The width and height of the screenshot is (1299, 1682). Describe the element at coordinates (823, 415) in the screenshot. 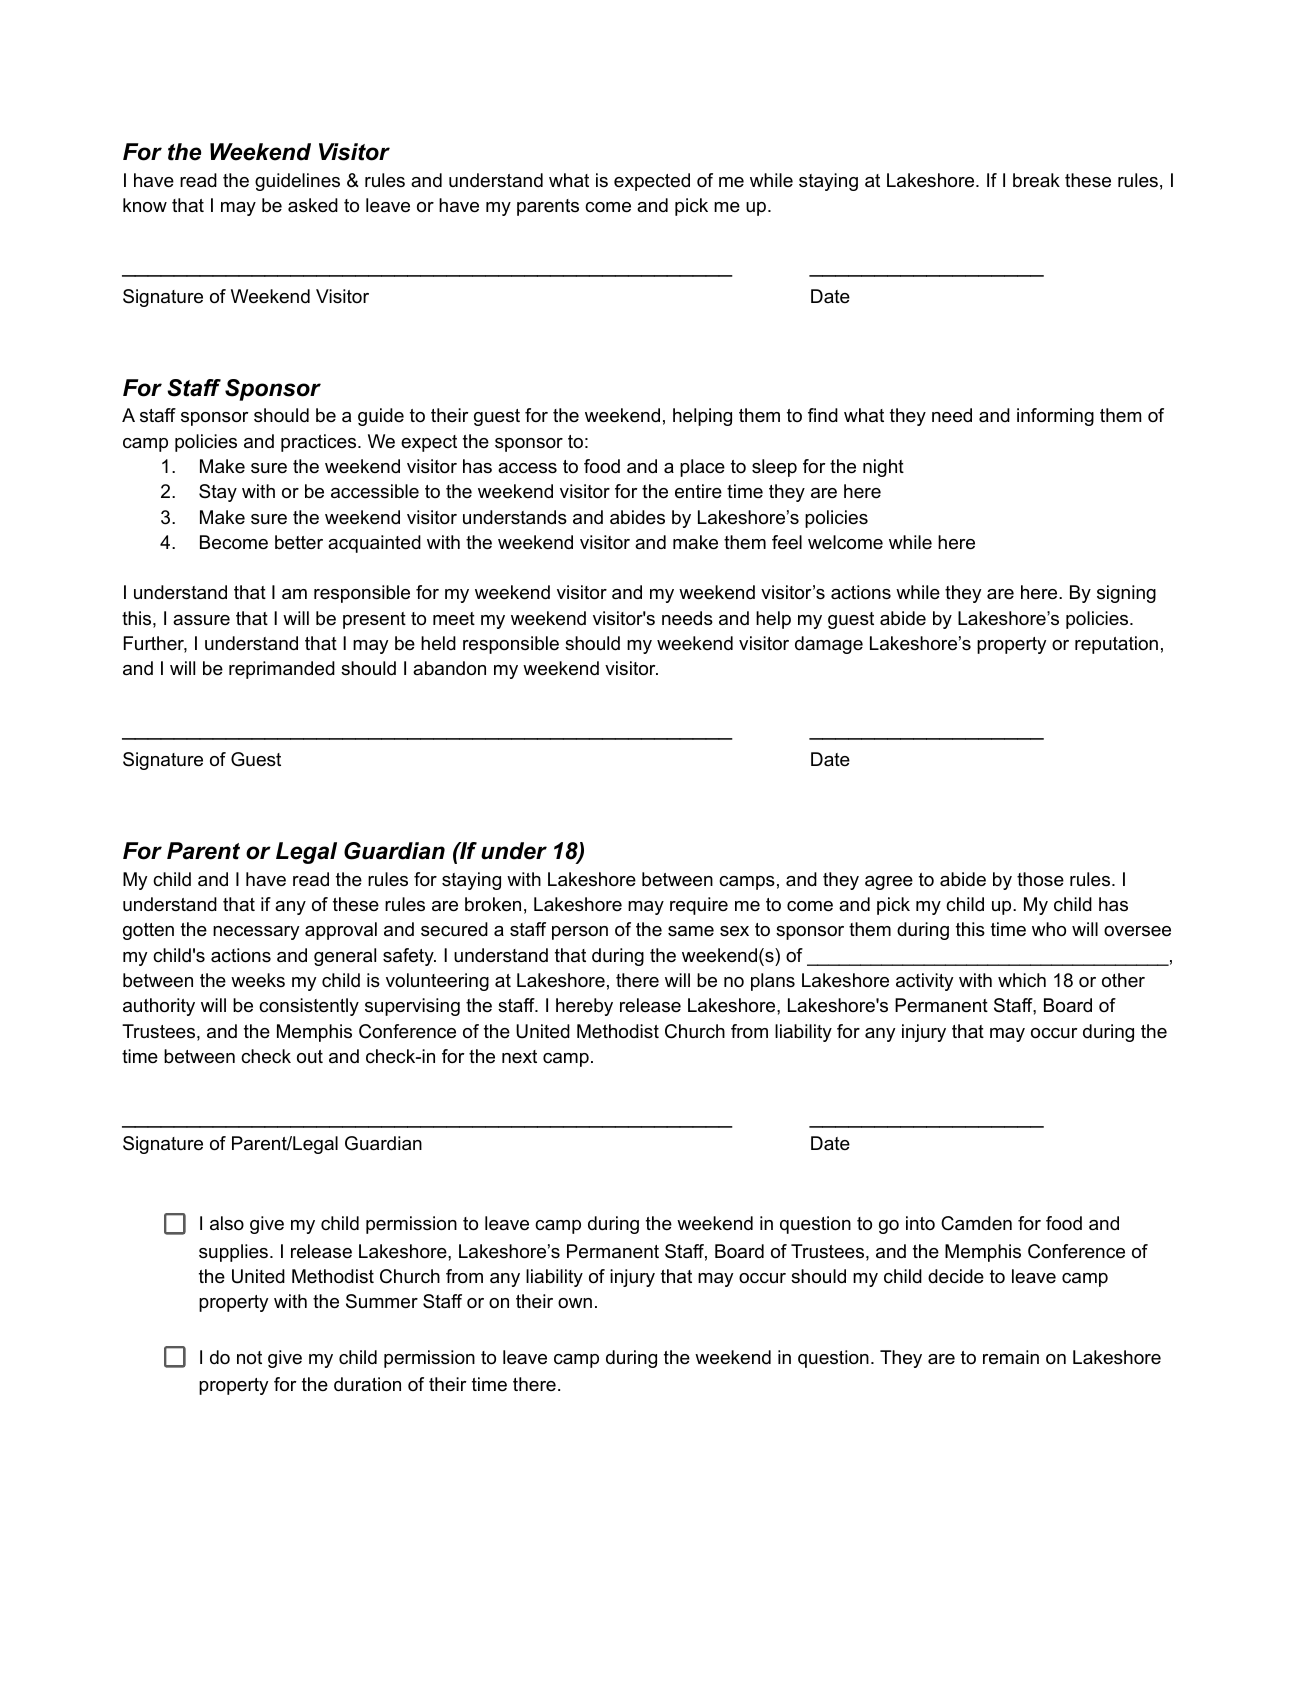

I see `find` at that location.
